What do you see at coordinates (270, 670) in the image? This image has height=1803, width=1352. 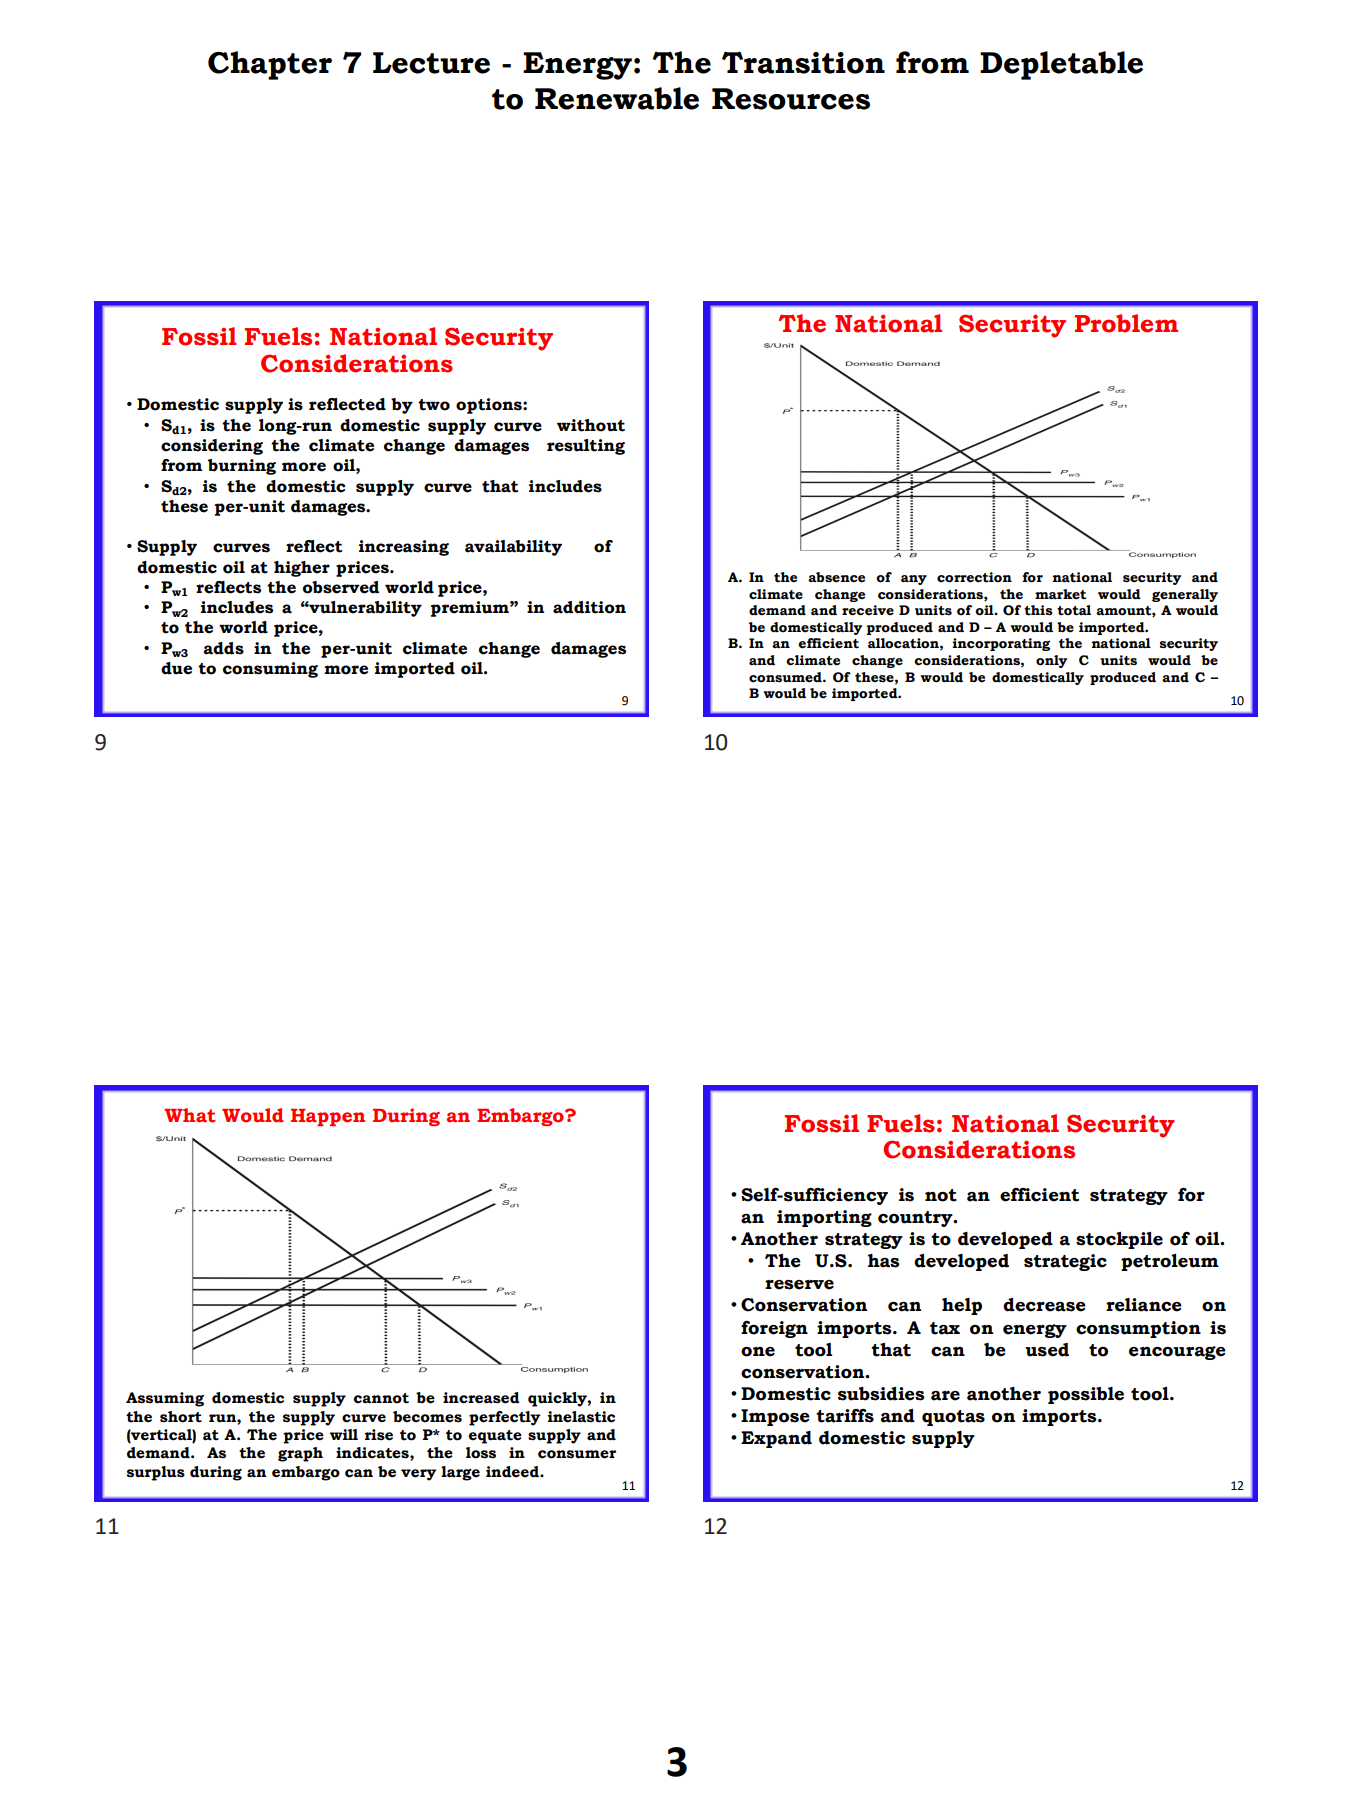 I see `consuming` at bounding box center [270, 670].
